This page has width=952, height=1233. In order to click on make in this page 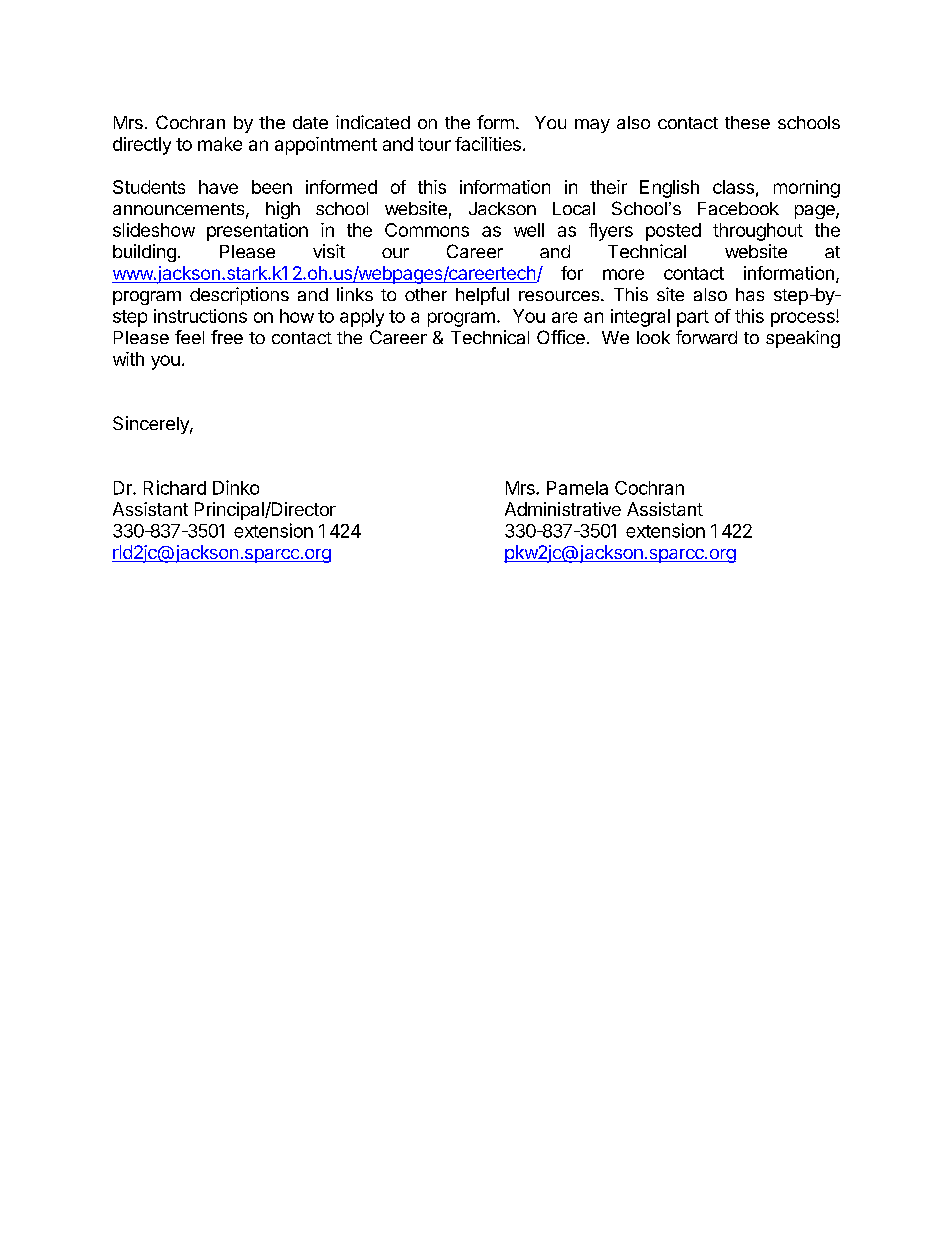, I will do `click(220, 144)`.
